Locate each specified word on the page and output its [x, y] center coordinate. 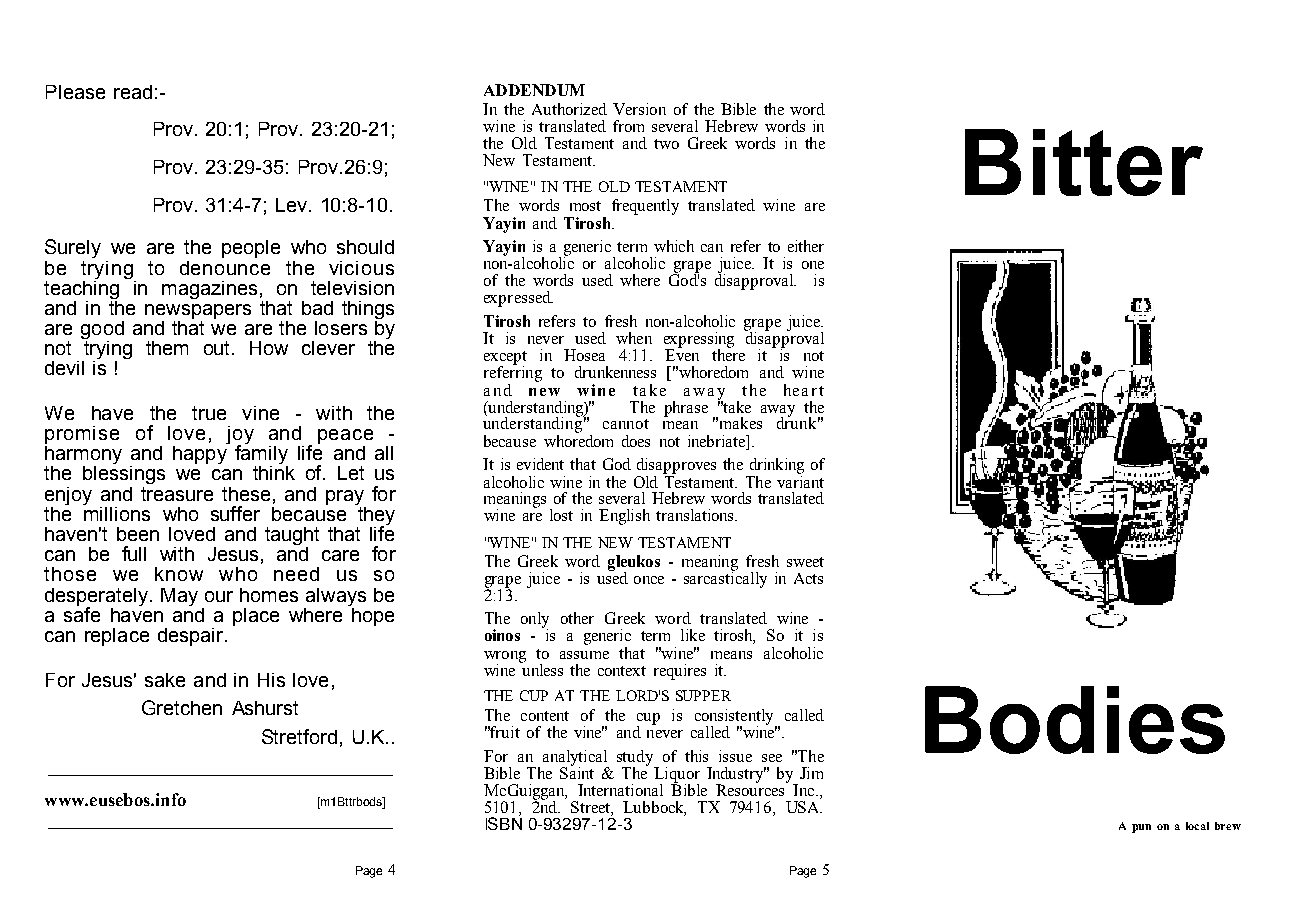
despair [192, 637]
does [636, 441]
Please [75, 92]
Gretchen [182, 707]
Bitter [1084, 162]
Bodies [1075, 720]
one [813, 265]
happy [201, 453]
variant [800, 480]
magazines [209, 290]
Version [639, 109]
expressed [518, 299]
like [693, 635]
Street [591, 808]
